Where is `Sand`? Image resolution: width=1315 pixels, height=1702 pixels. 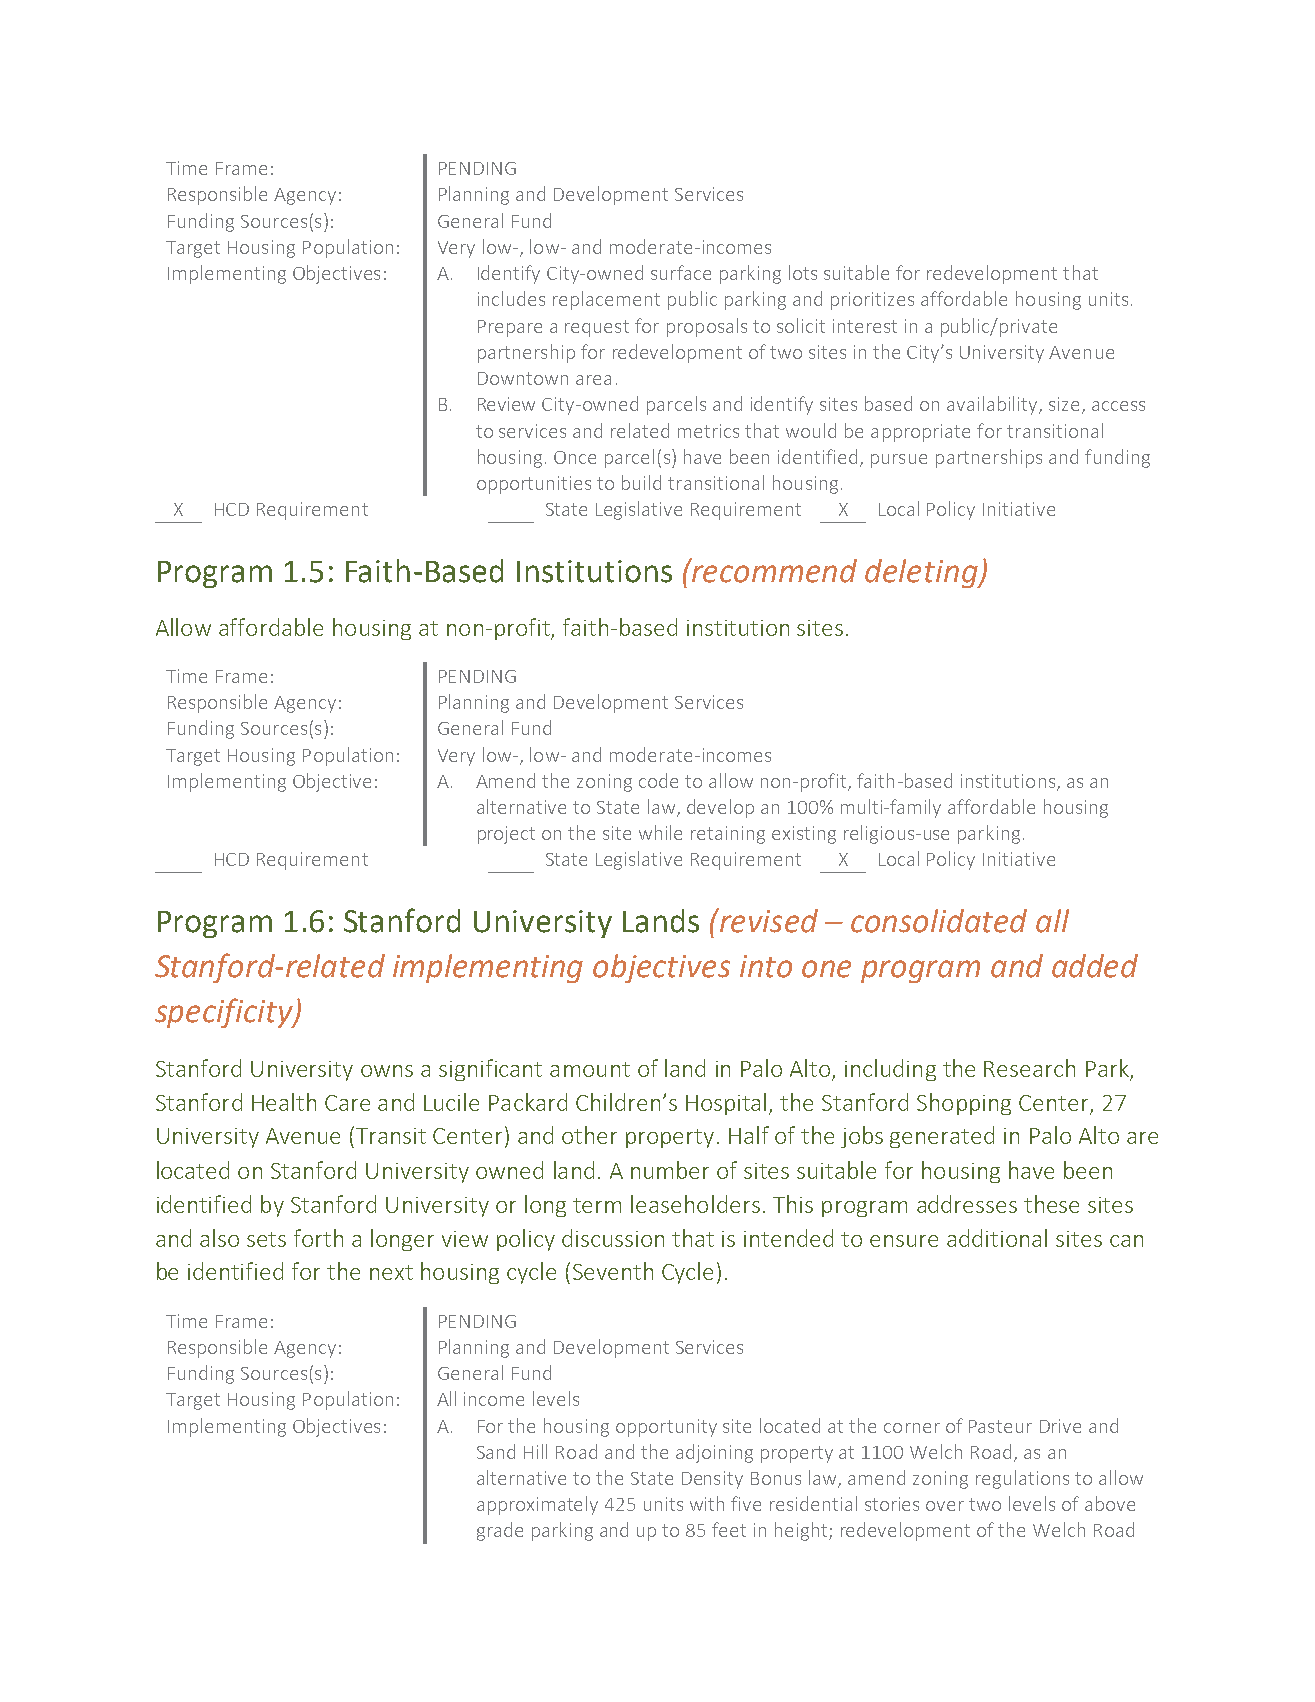
Sand is located at coordinates (496, 1451).
